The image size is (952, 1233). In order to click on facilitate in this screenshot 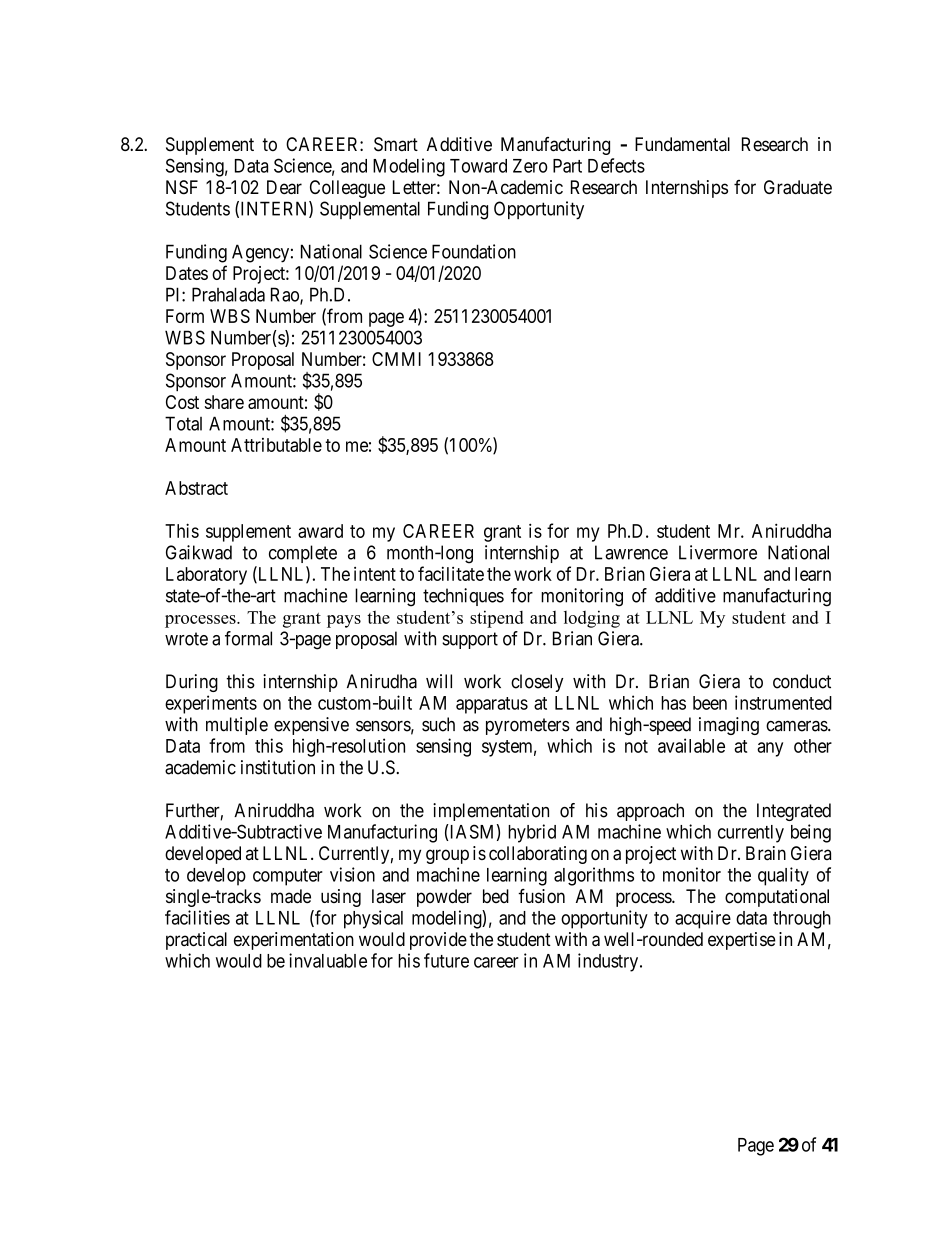, I will do `click(451, 573)`.
